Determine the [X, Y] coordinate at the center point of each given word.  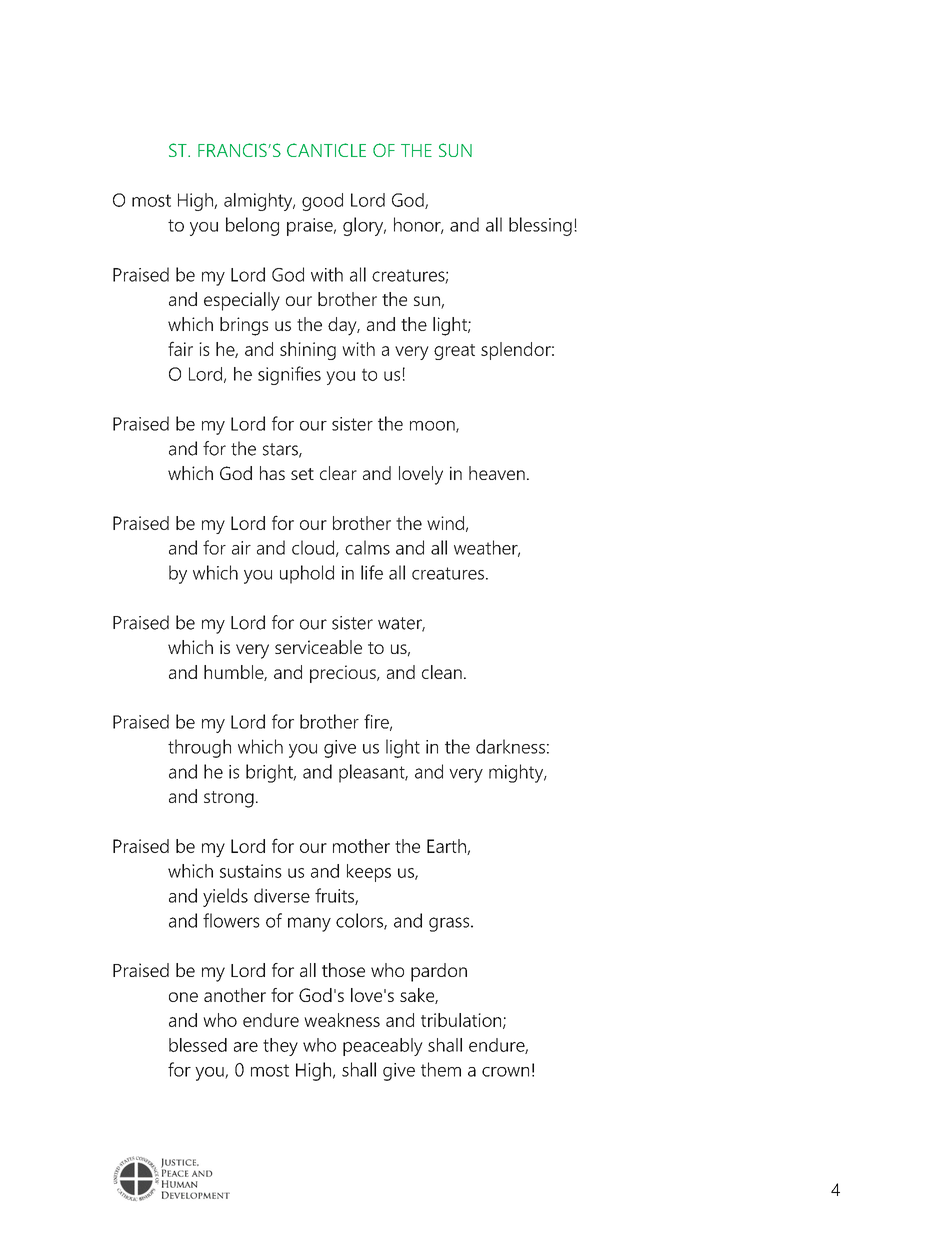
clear [338, 473]
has [272, 473]
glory [364, 226]
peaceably [383, 1047]
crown [505, 1072]
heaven [497, 473]
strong [229, 799]
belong [252, 226]
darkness [510, 746]
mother [361, 846]
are [246, 1047]
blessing [540, 226]
